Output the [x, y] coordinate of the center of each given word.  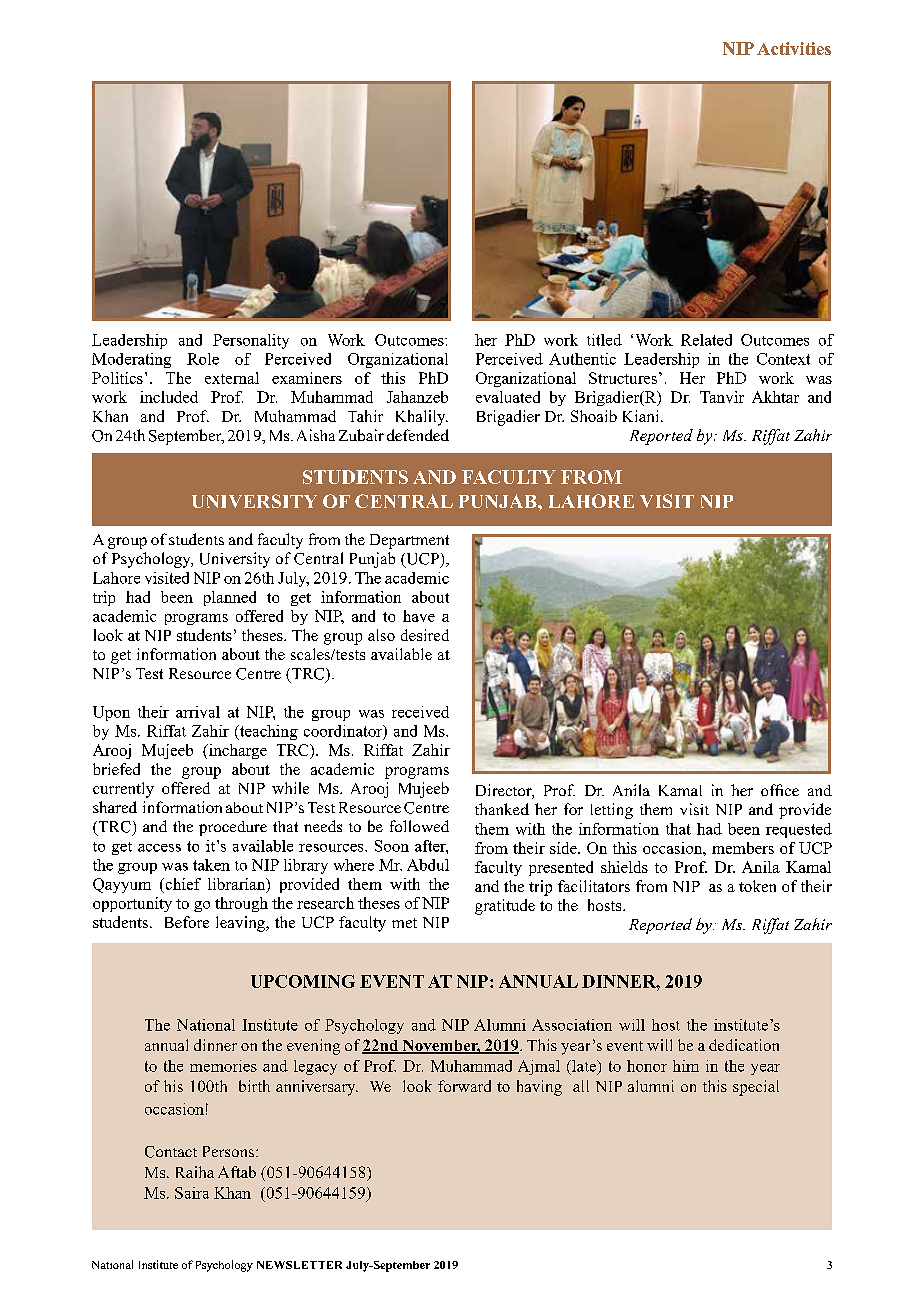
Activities [794, 48]
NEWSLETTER [299, 1265]
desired [425, 635]
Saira [192, 1193]
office [780, 790]
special [756, 1088]
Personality [251, 341]
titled [604, 340]
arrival [198, 712]
